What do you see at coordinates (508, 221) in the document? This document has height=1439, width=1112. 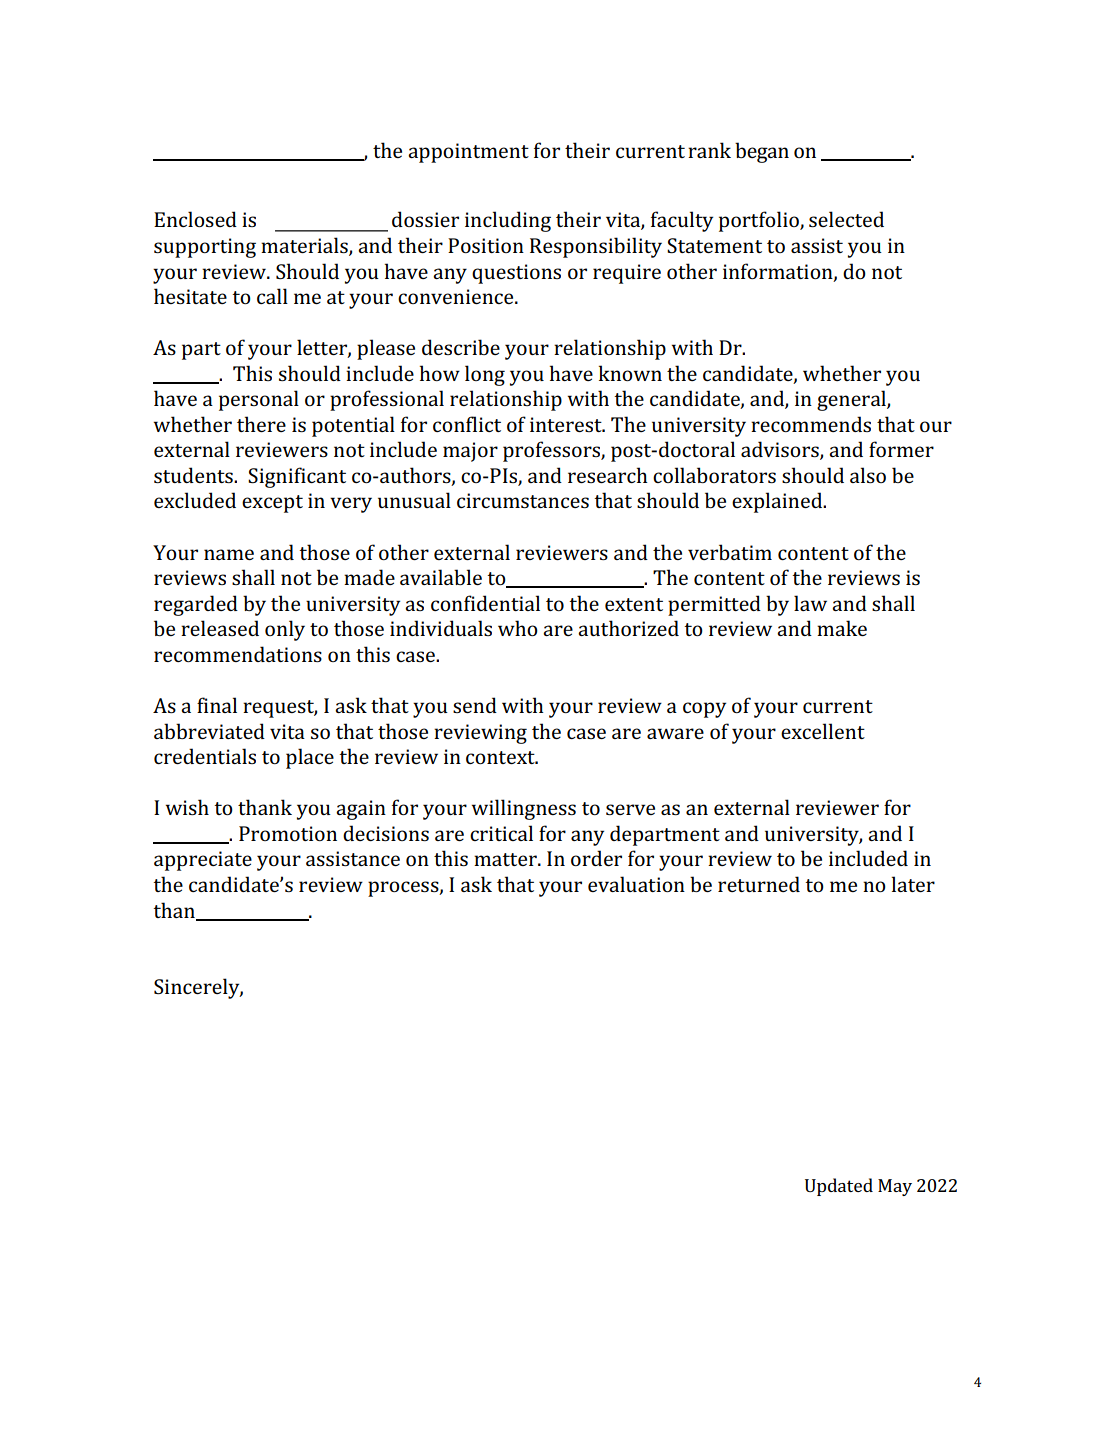 I see `including` at bounding box center [508, 221].
